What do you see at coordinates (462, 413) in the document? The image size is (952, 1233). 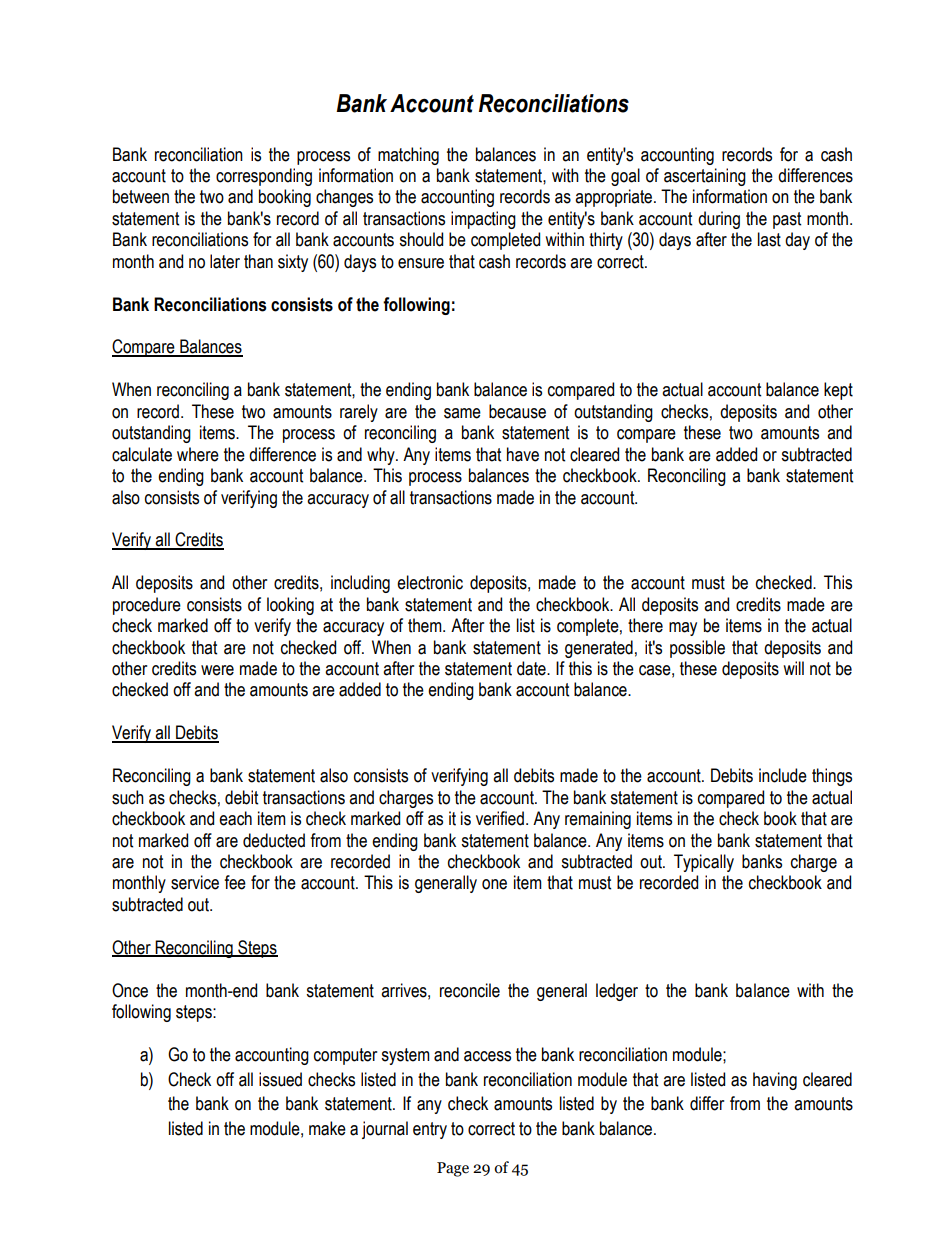 I see `same` at bounding box center [462, 413].
